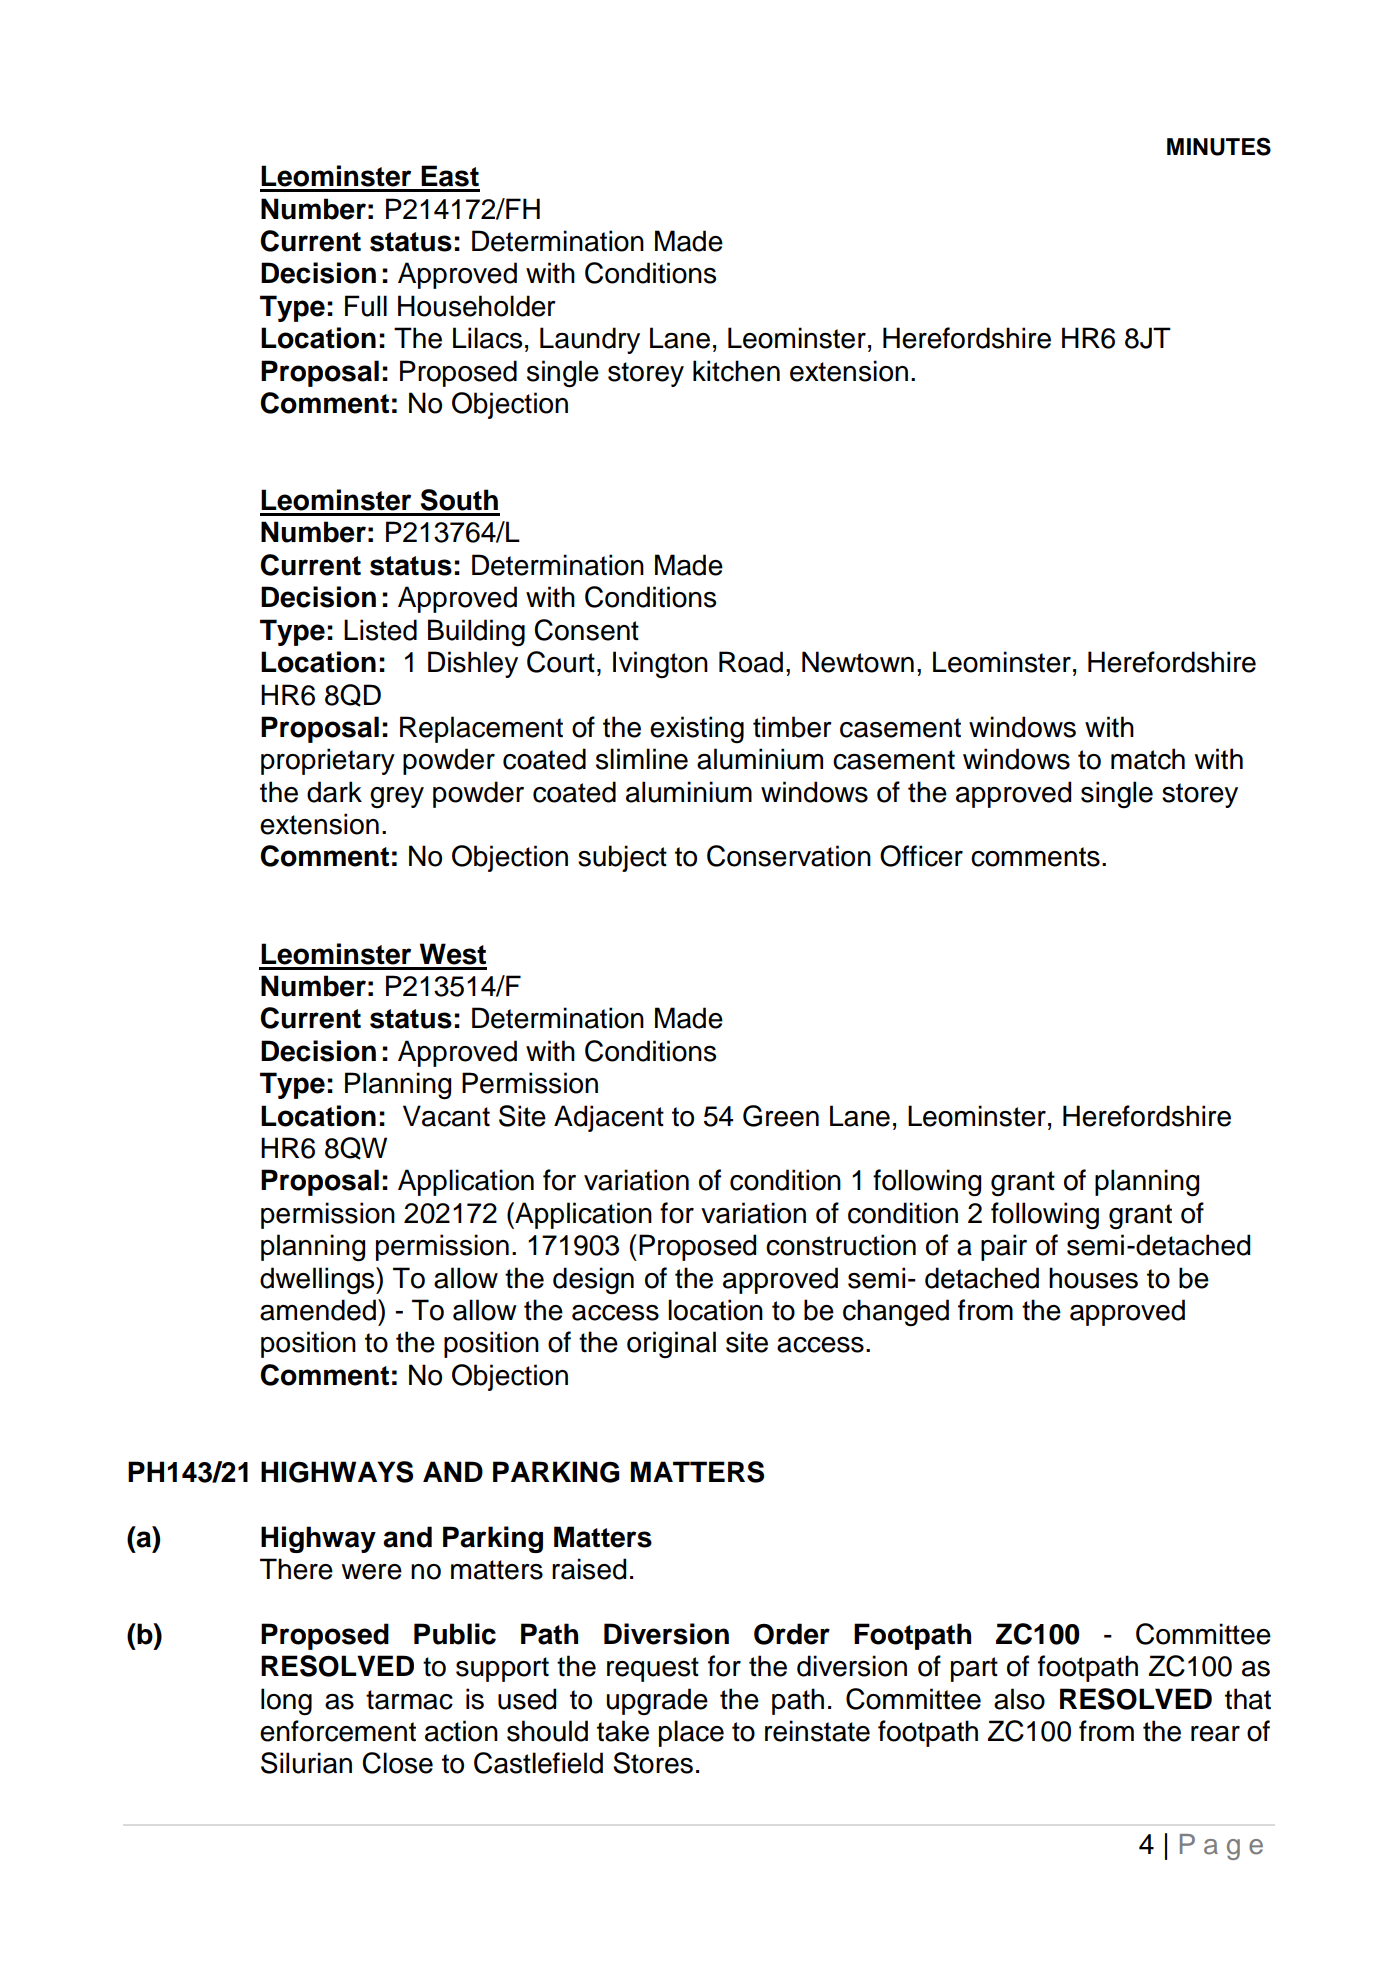  I want to click on Full, so click(366, 306).
